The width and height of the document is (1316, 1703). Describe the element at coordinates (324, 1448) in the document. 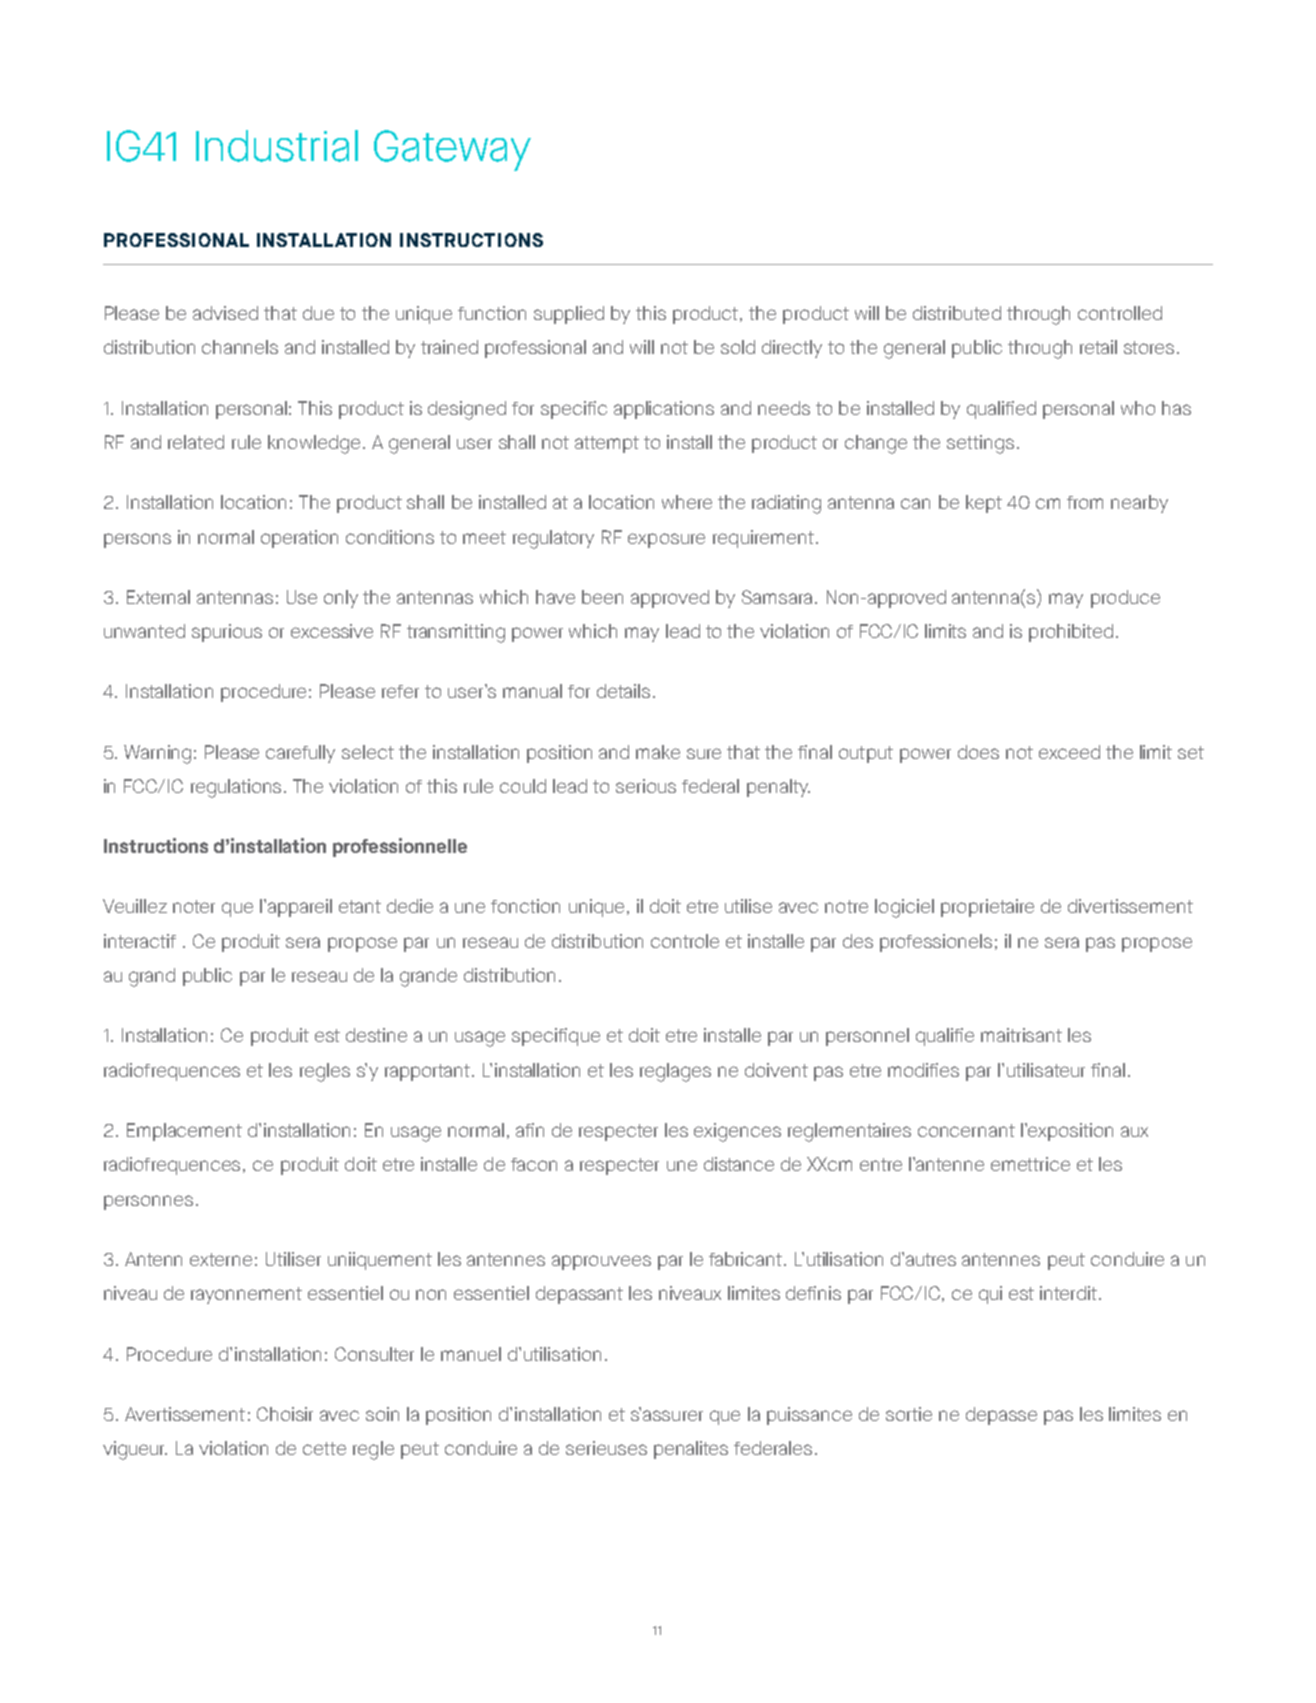

I see `cette` at that location.
